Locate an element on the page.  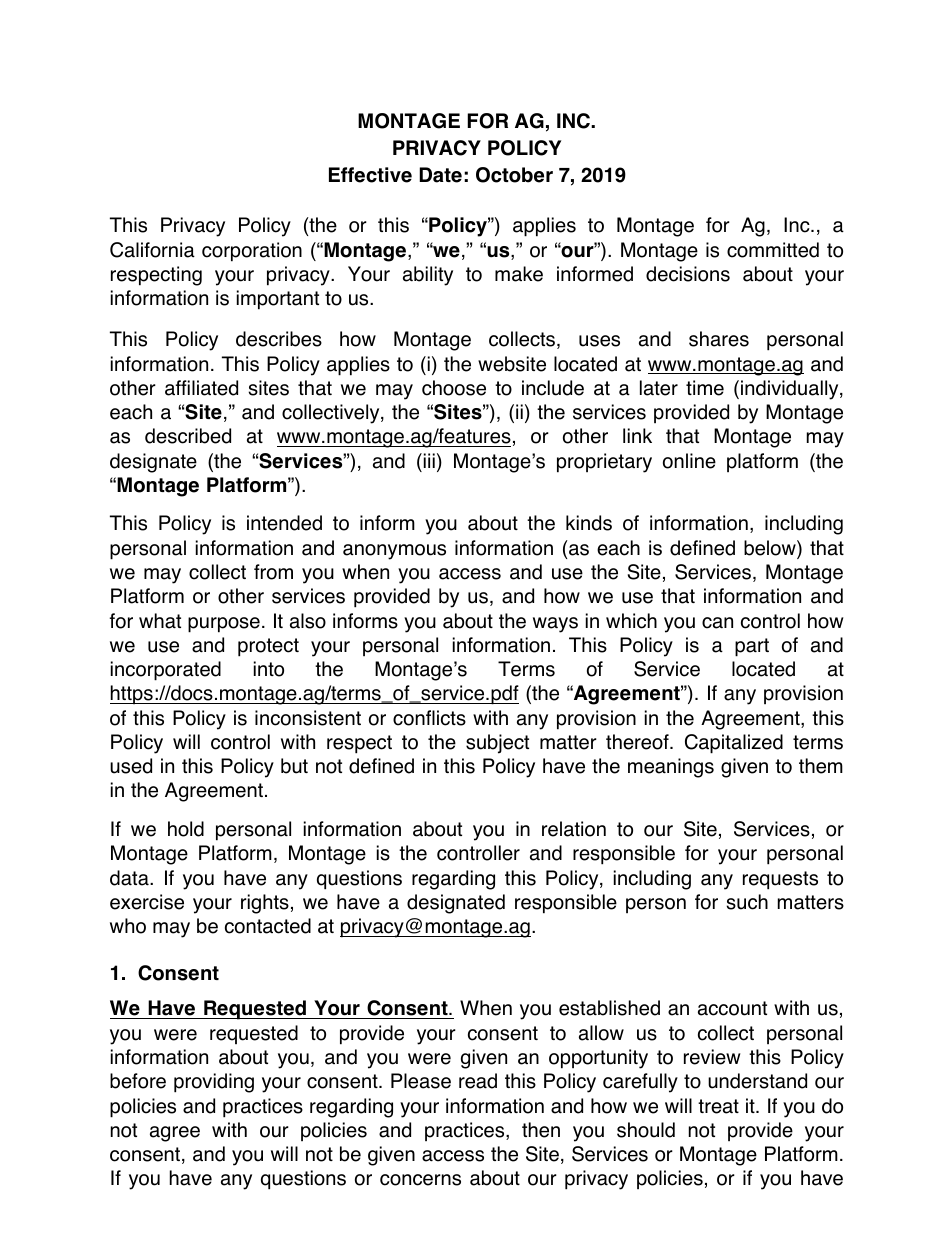
committed is located at coordinates (773, 250).
